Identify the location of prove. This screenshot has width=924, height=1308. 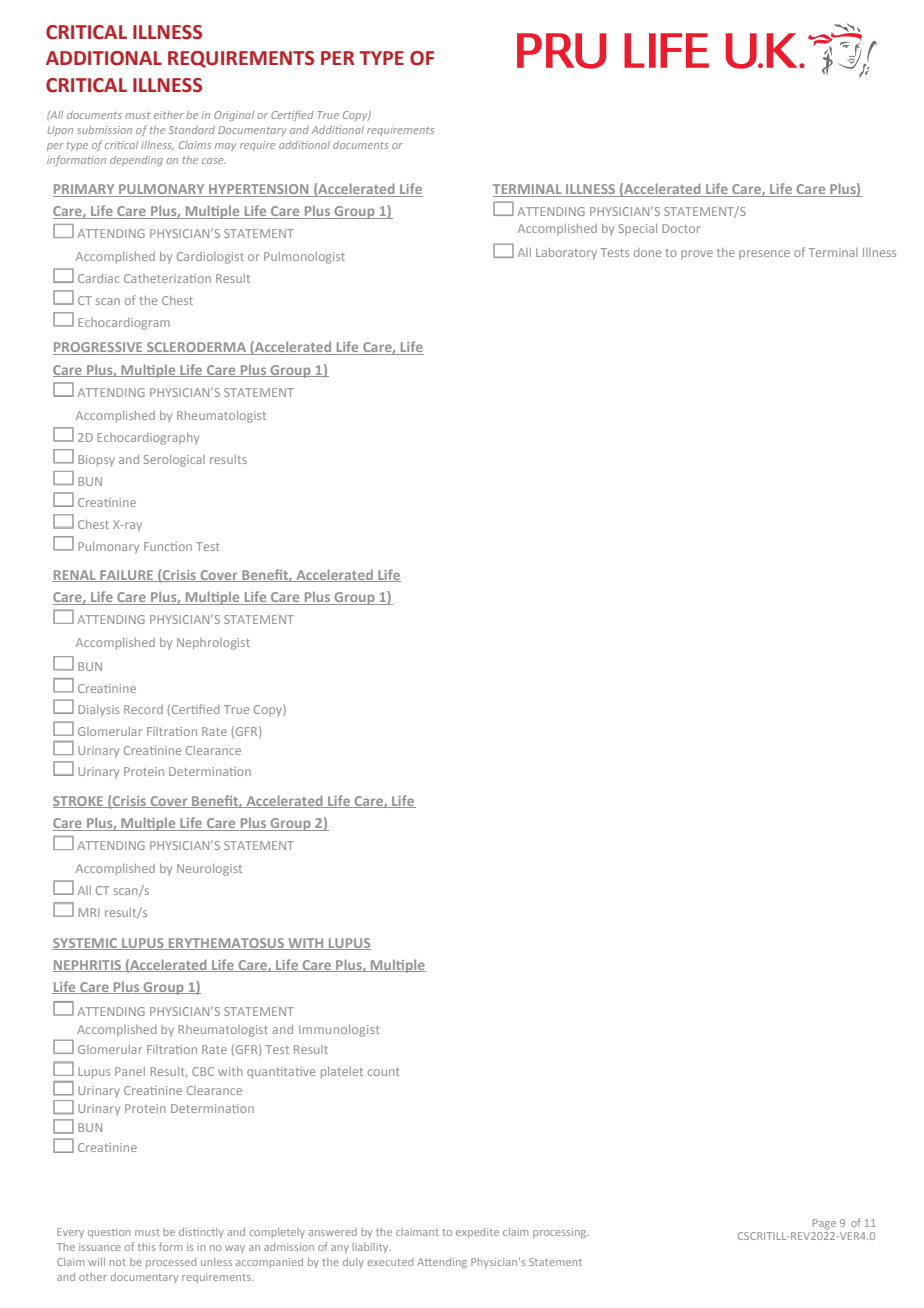
(697, 254).
